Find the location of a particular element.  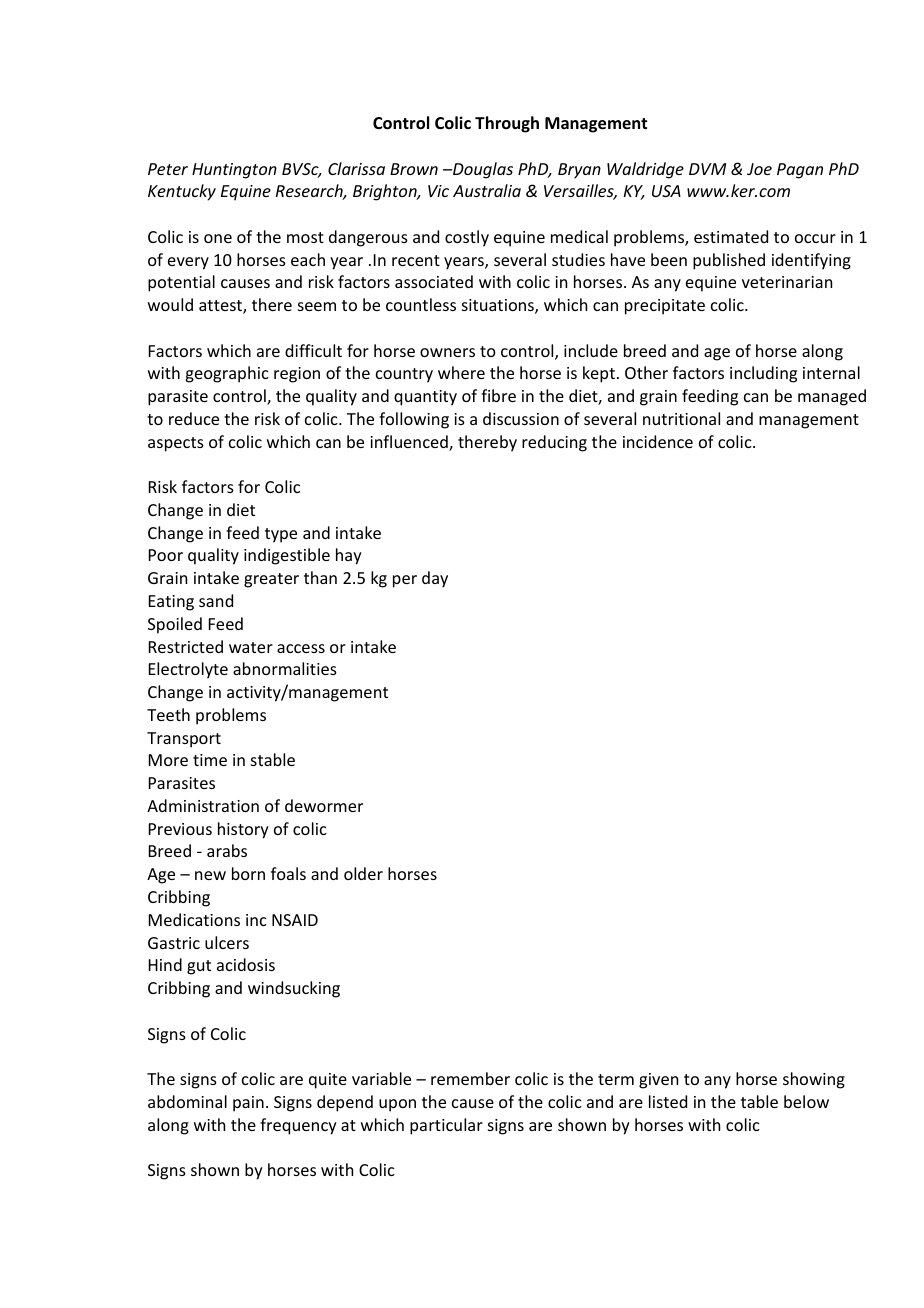

aspects is located at coordinates (176, 444).
